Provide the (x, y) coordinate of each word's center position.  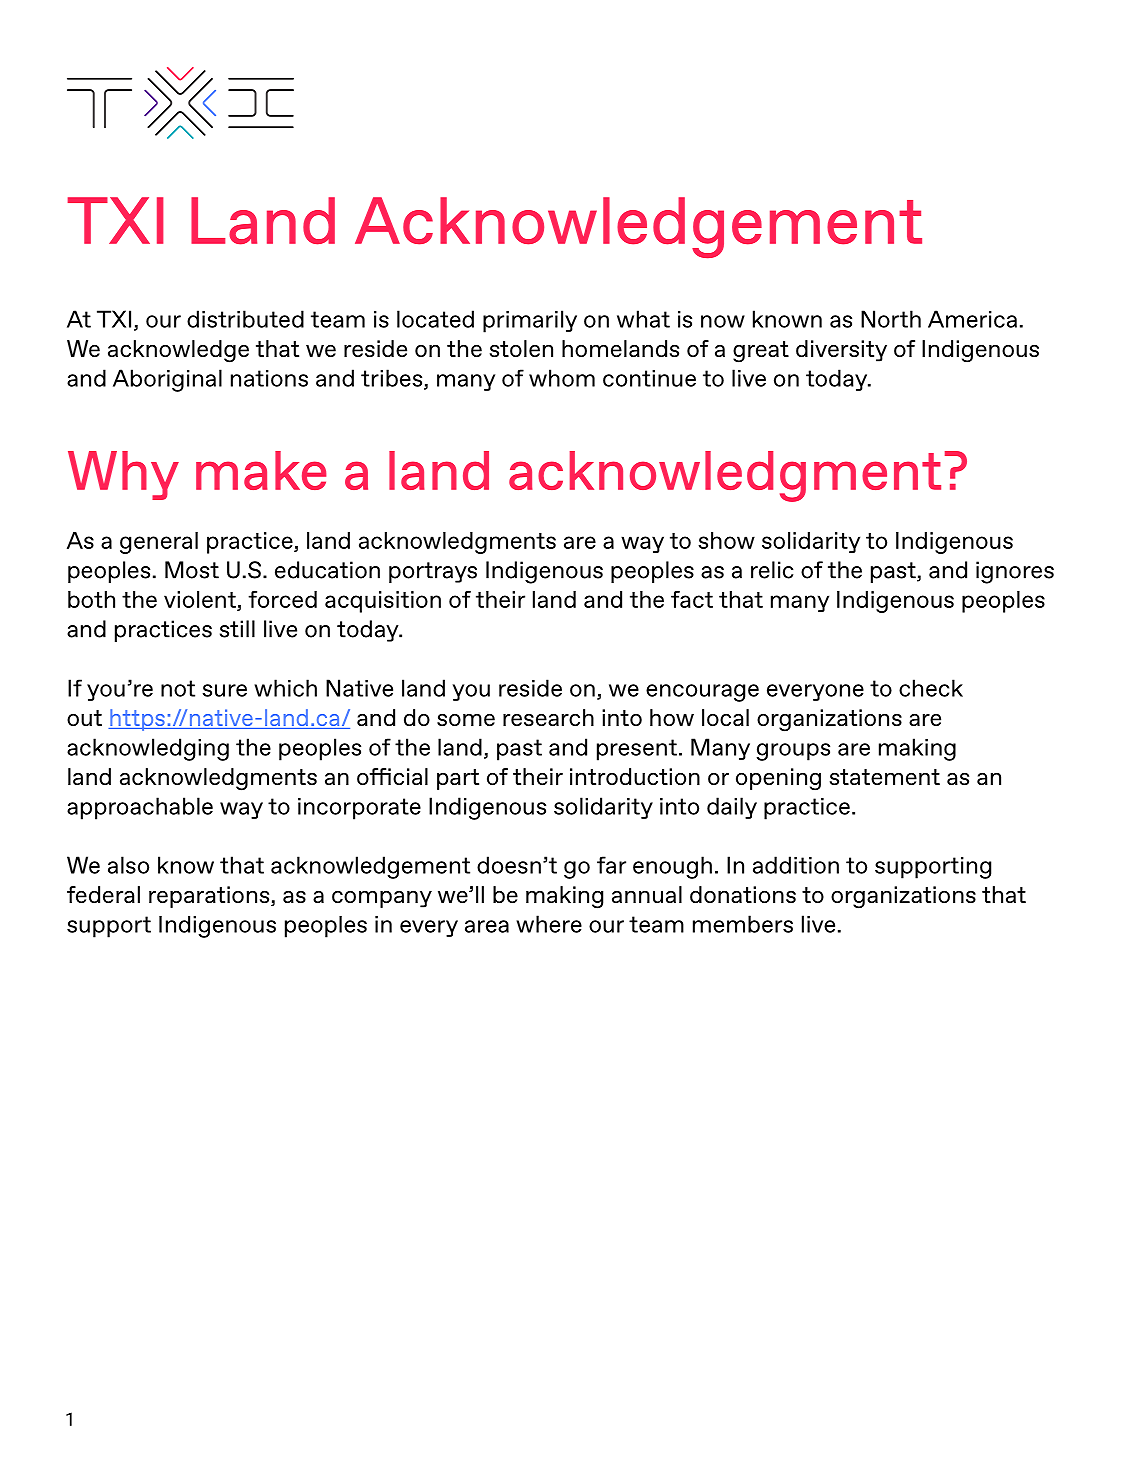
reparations (210, 897)
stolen (521, 349)
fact (692, 599)
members (743, 924)
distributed (245, 319)
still (237, 629)
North (891, 319)
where (549, 924)
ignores (1015, 572)
